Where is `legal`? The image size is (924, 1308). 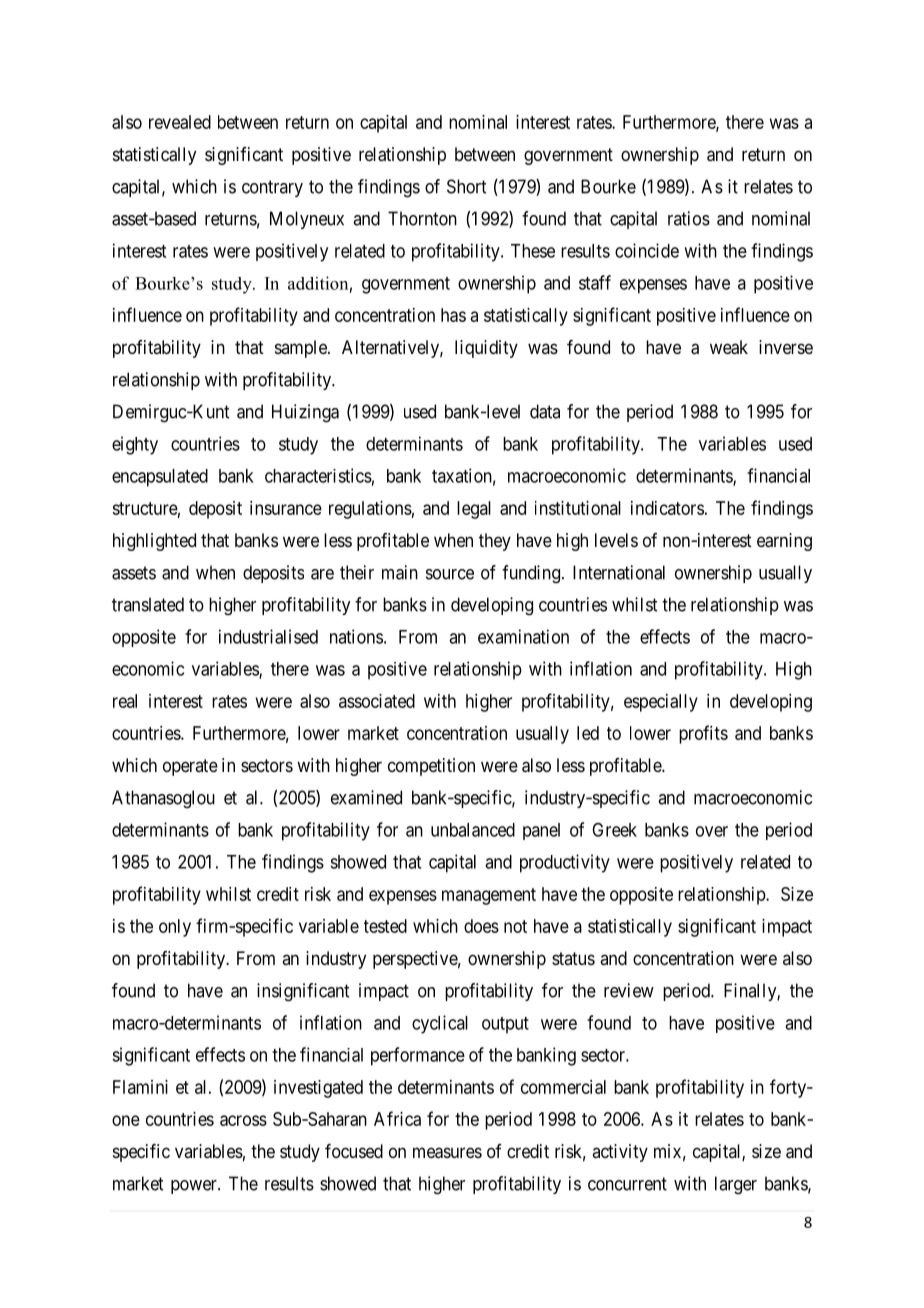
legal is located at coordinates (474, 510).
